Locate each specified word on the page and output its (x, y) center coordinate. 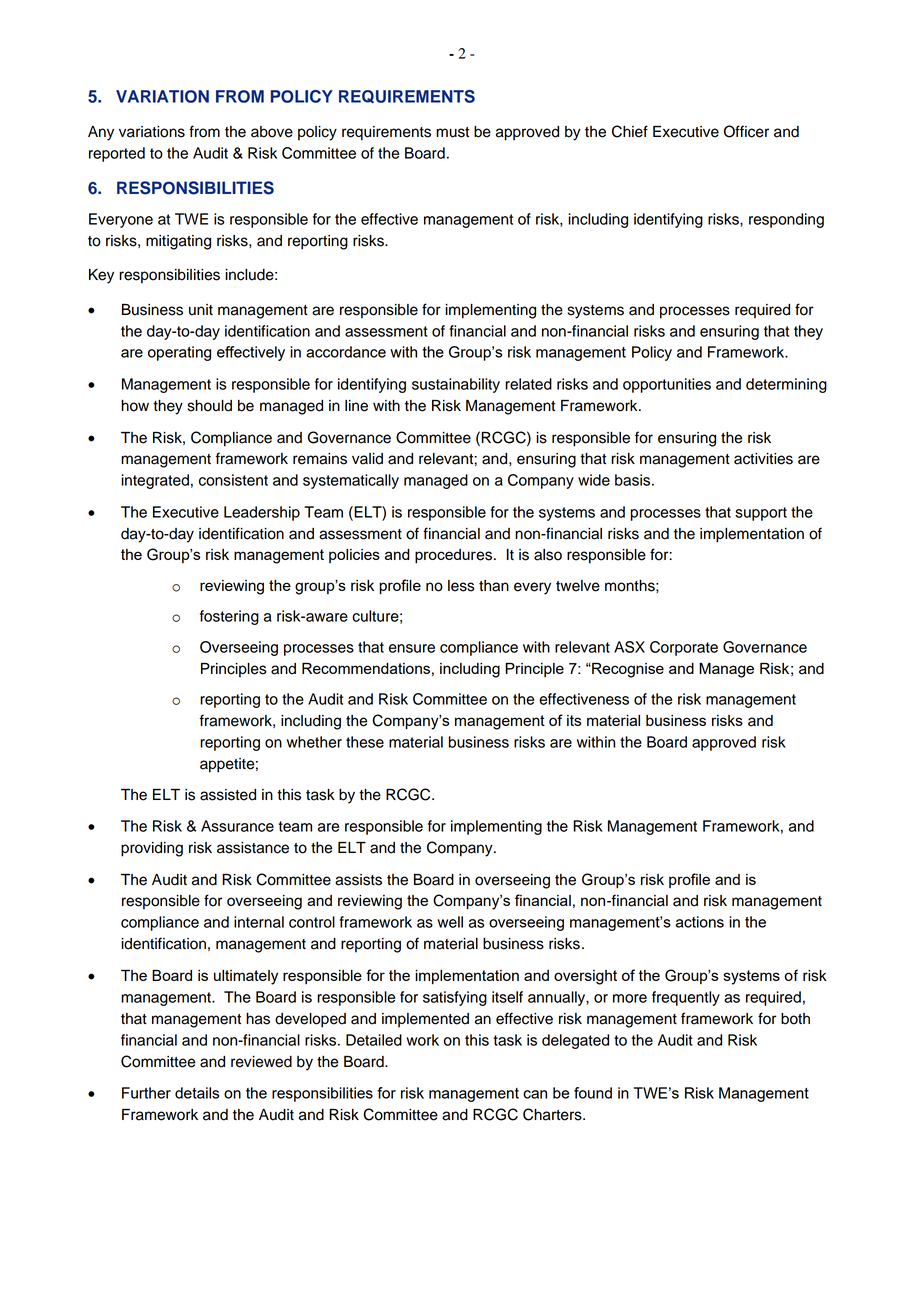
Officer (746, 131)
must (452, 132)
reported (117, 154)
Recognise (627, 670)
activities (763, 459)
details (197, 1093)
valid (367, 459)
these (365, 742)
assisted (228, 795)
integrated (155, 481)
